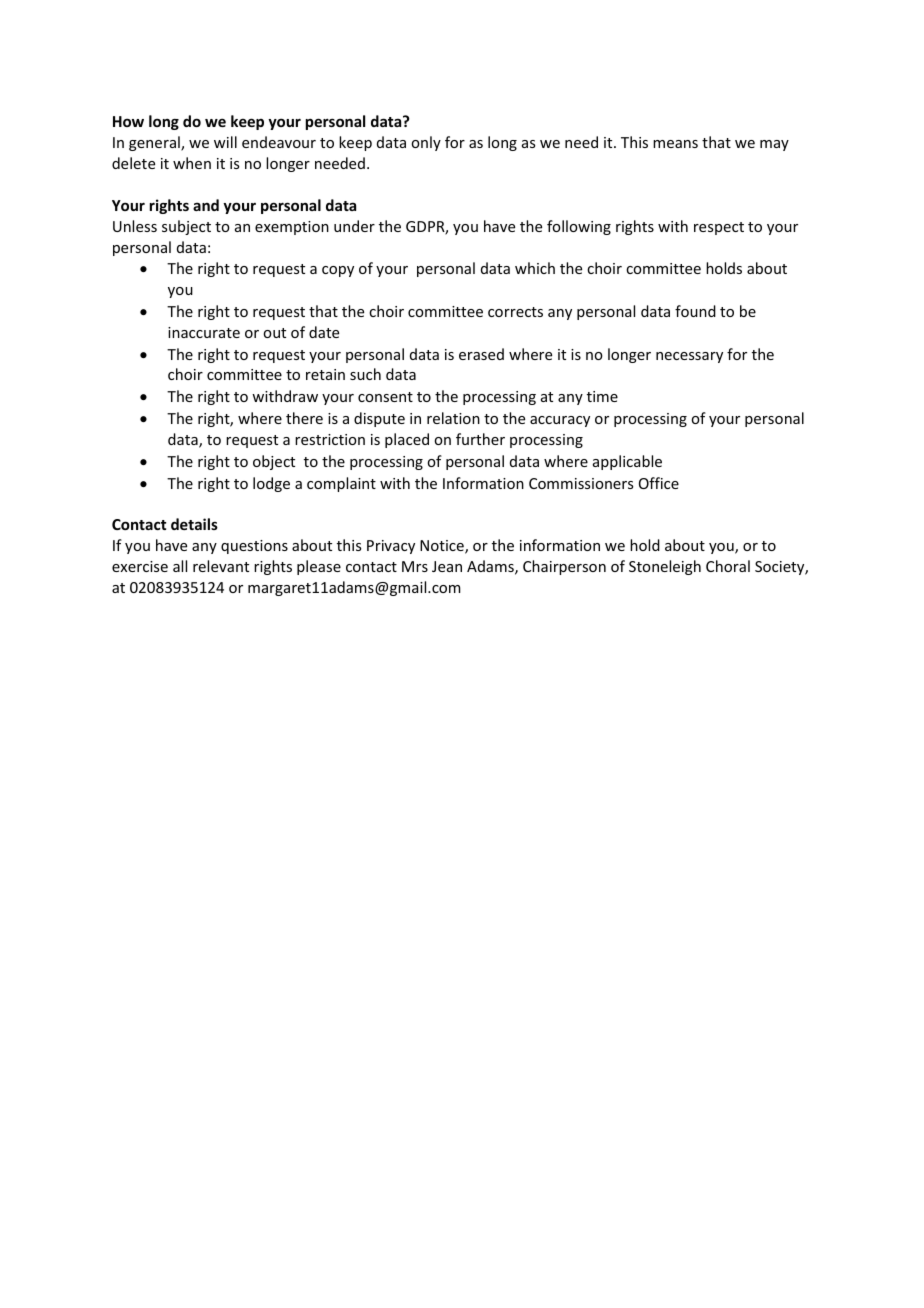  I want to click on only, so click(426, 143).
